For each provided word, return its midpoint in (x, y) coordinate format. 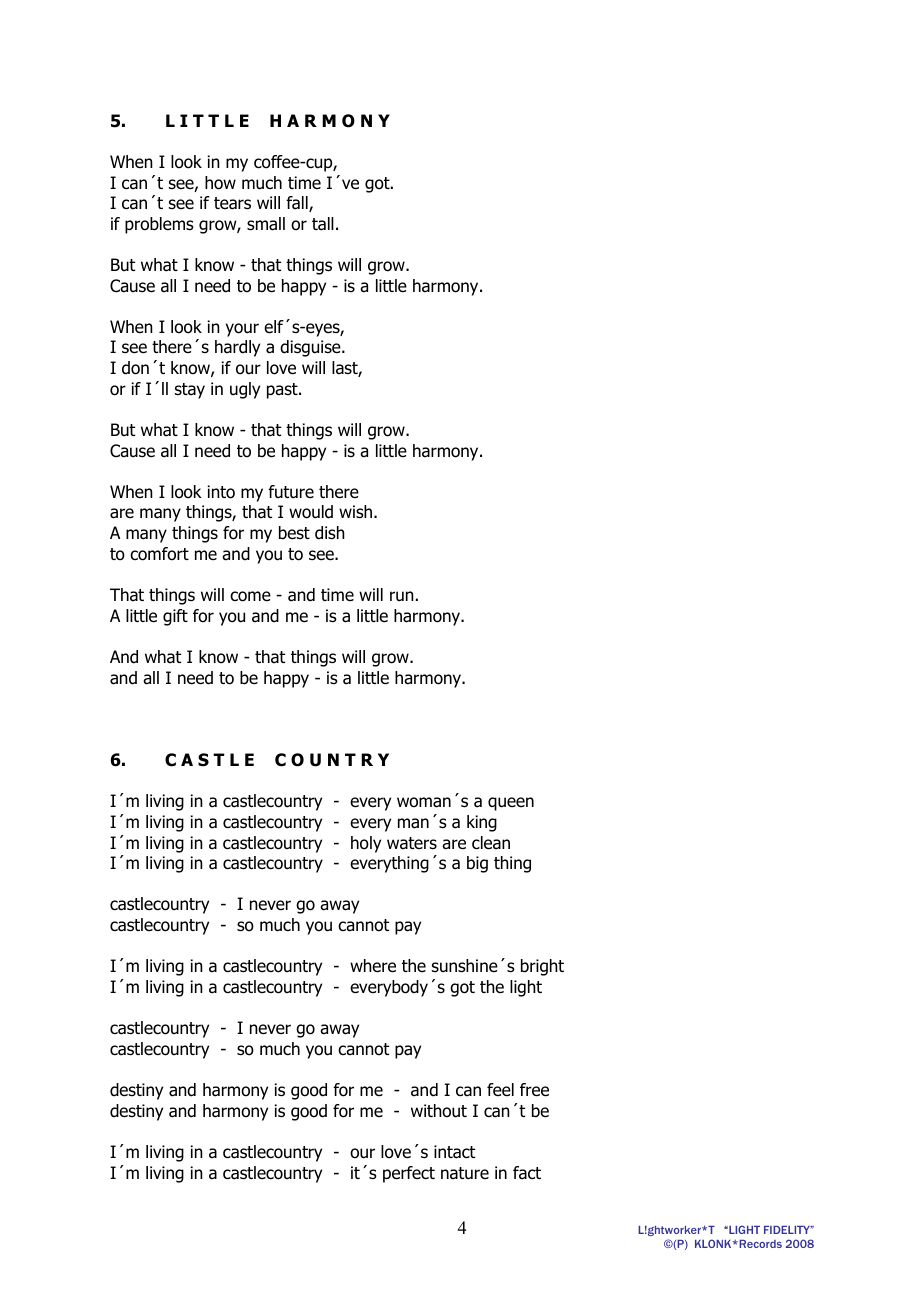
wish (357, 511)
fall (298, 204)
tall (323, 224)
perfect (409, 1174)
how (220, 183)
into (221, 492)
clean (491, 843)
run (402, 596)
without (439, 1111)
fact (527, 1173)
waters (412, 843)
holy (366, 844)
